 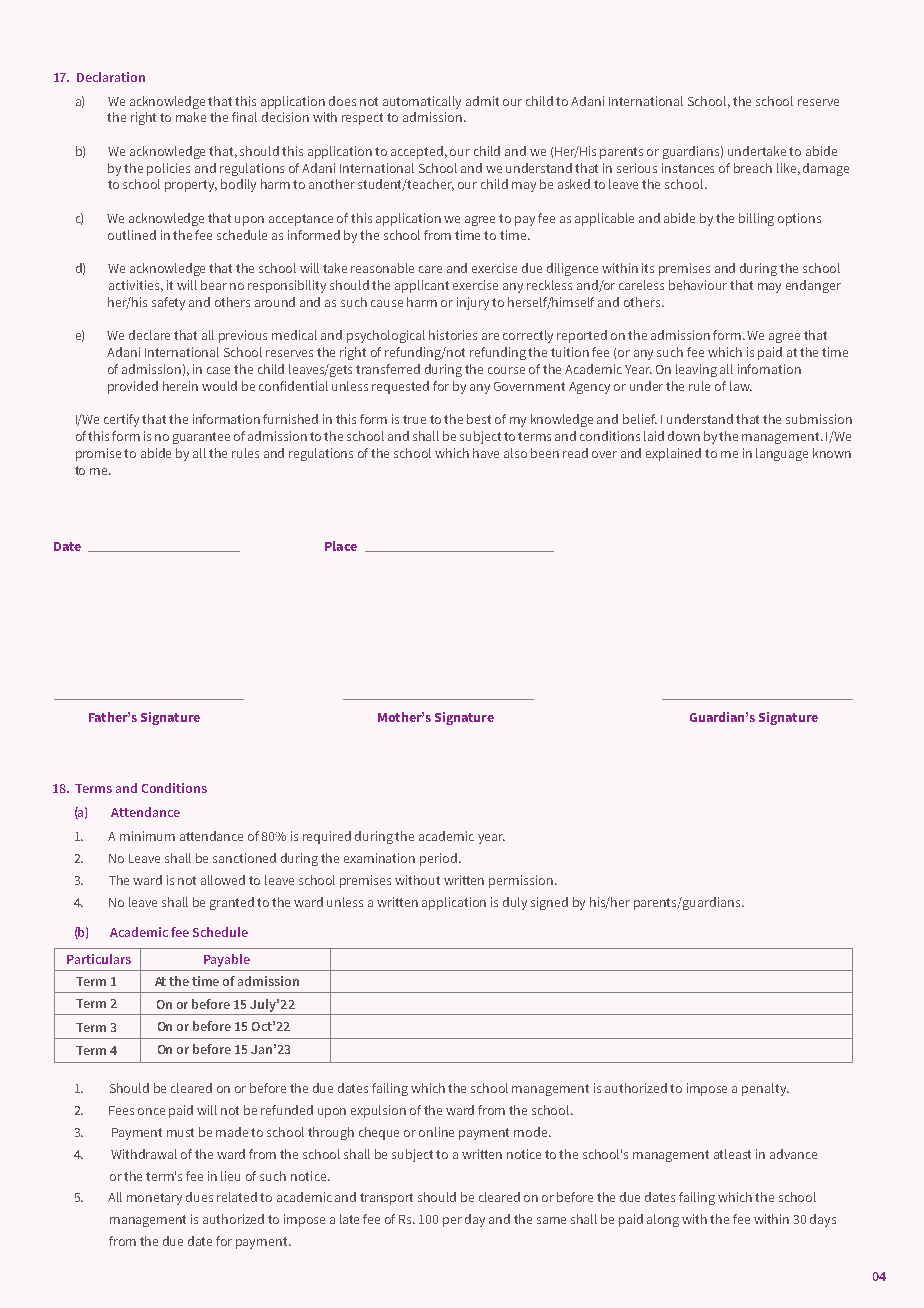 I want to click on make, so click(x=191, y=117).
